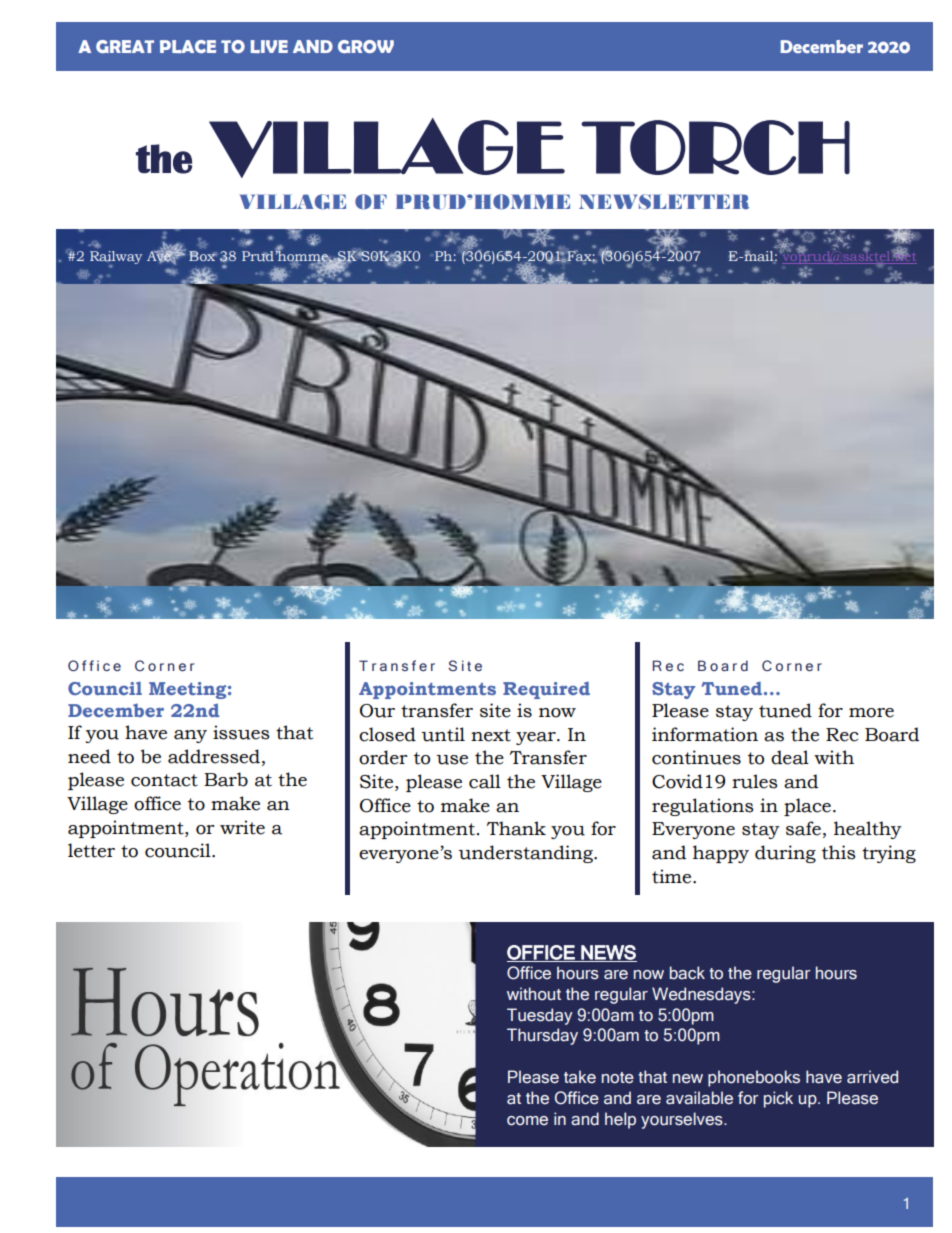 The width and height of the screenshot is (952, 1233). I want to click on take, so click(580, 1077).
